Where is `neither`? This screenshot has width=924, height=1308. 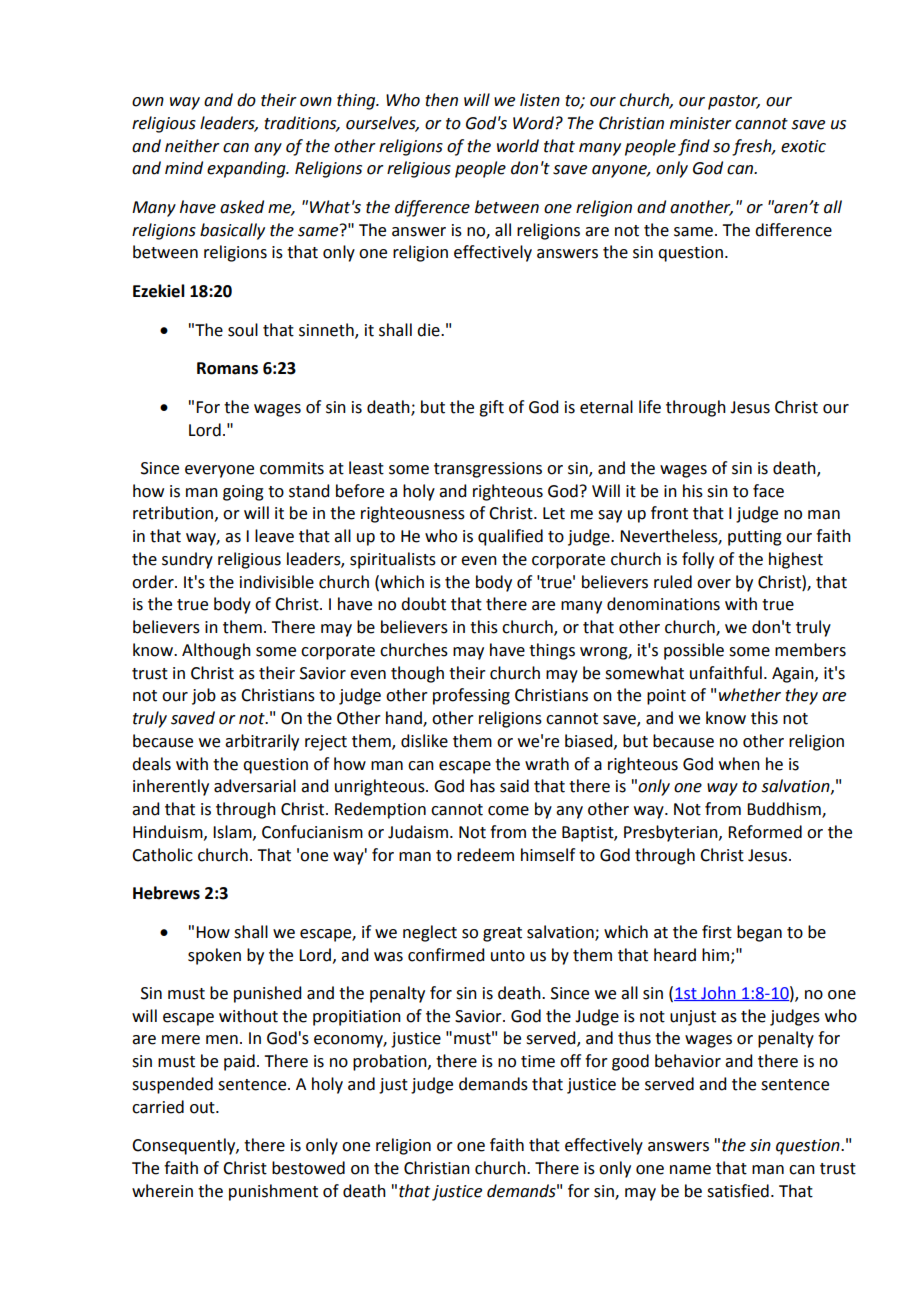
neither is located at coordinates (192, 146).
